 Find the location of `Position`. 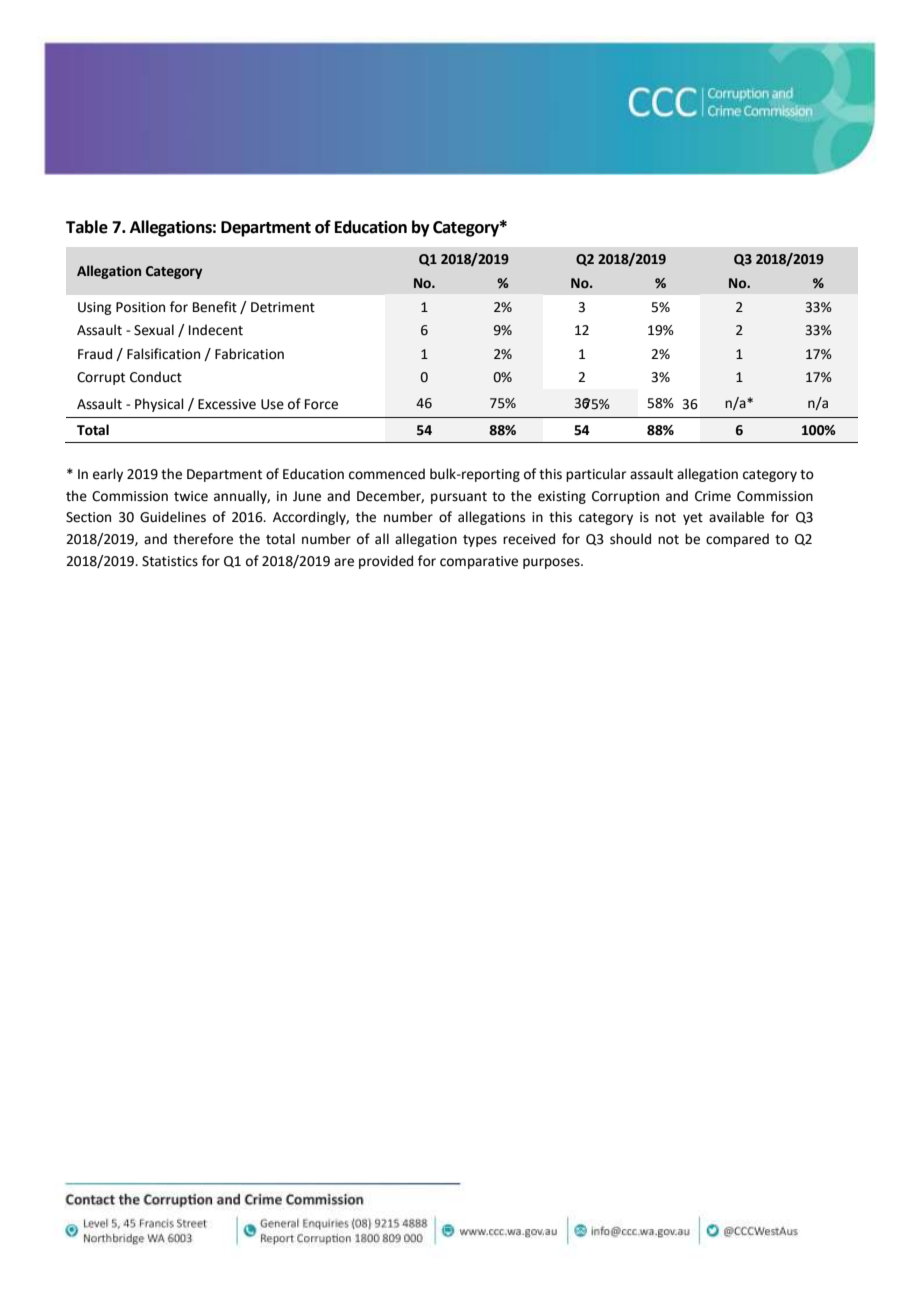

Position is located at coordinates (140, 307).
